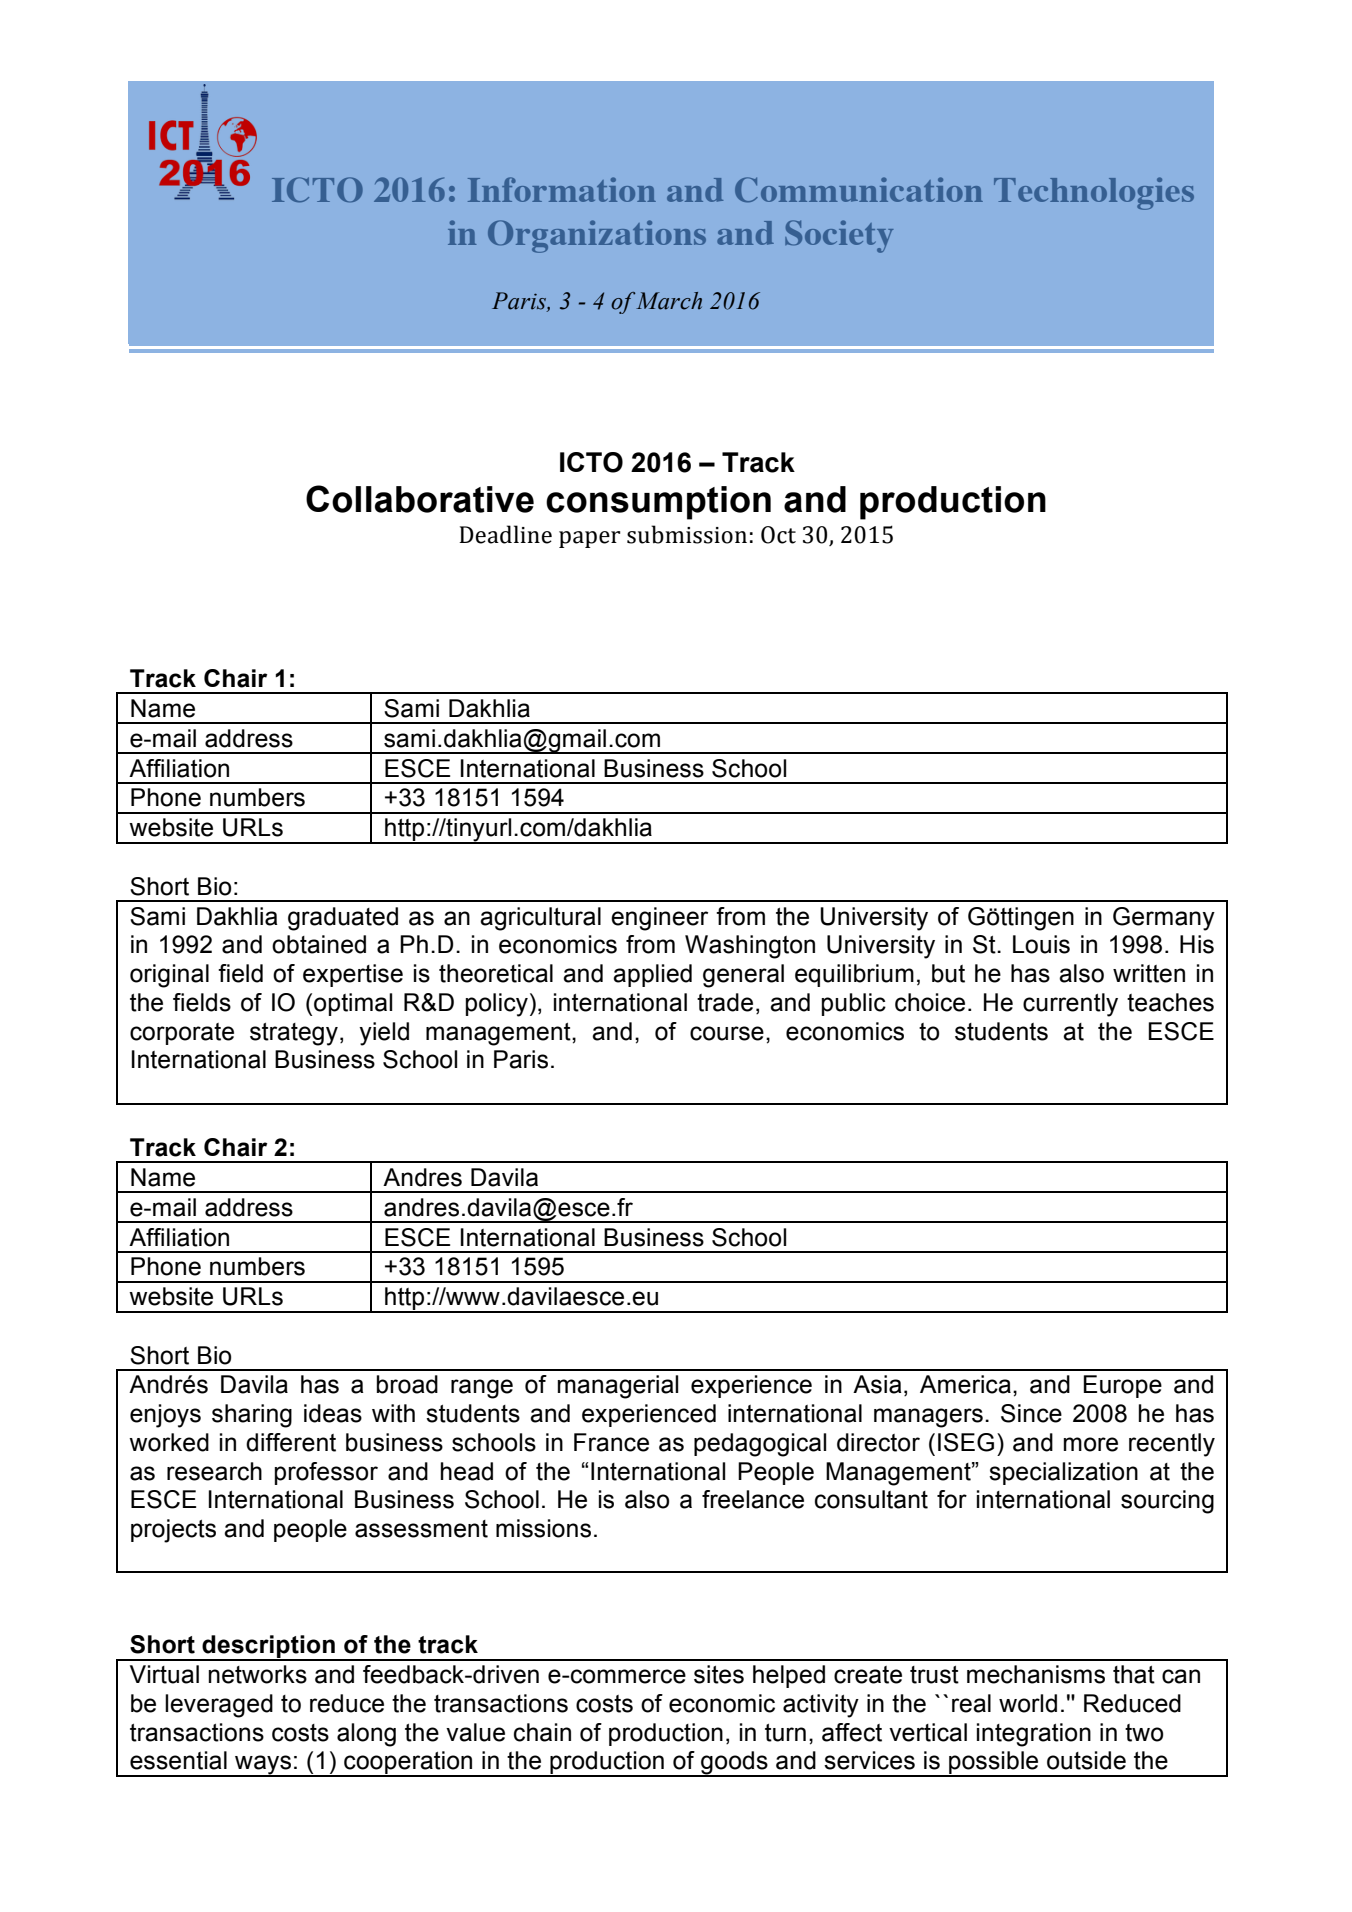  I want to click on integration, so click(1034, 1735).
